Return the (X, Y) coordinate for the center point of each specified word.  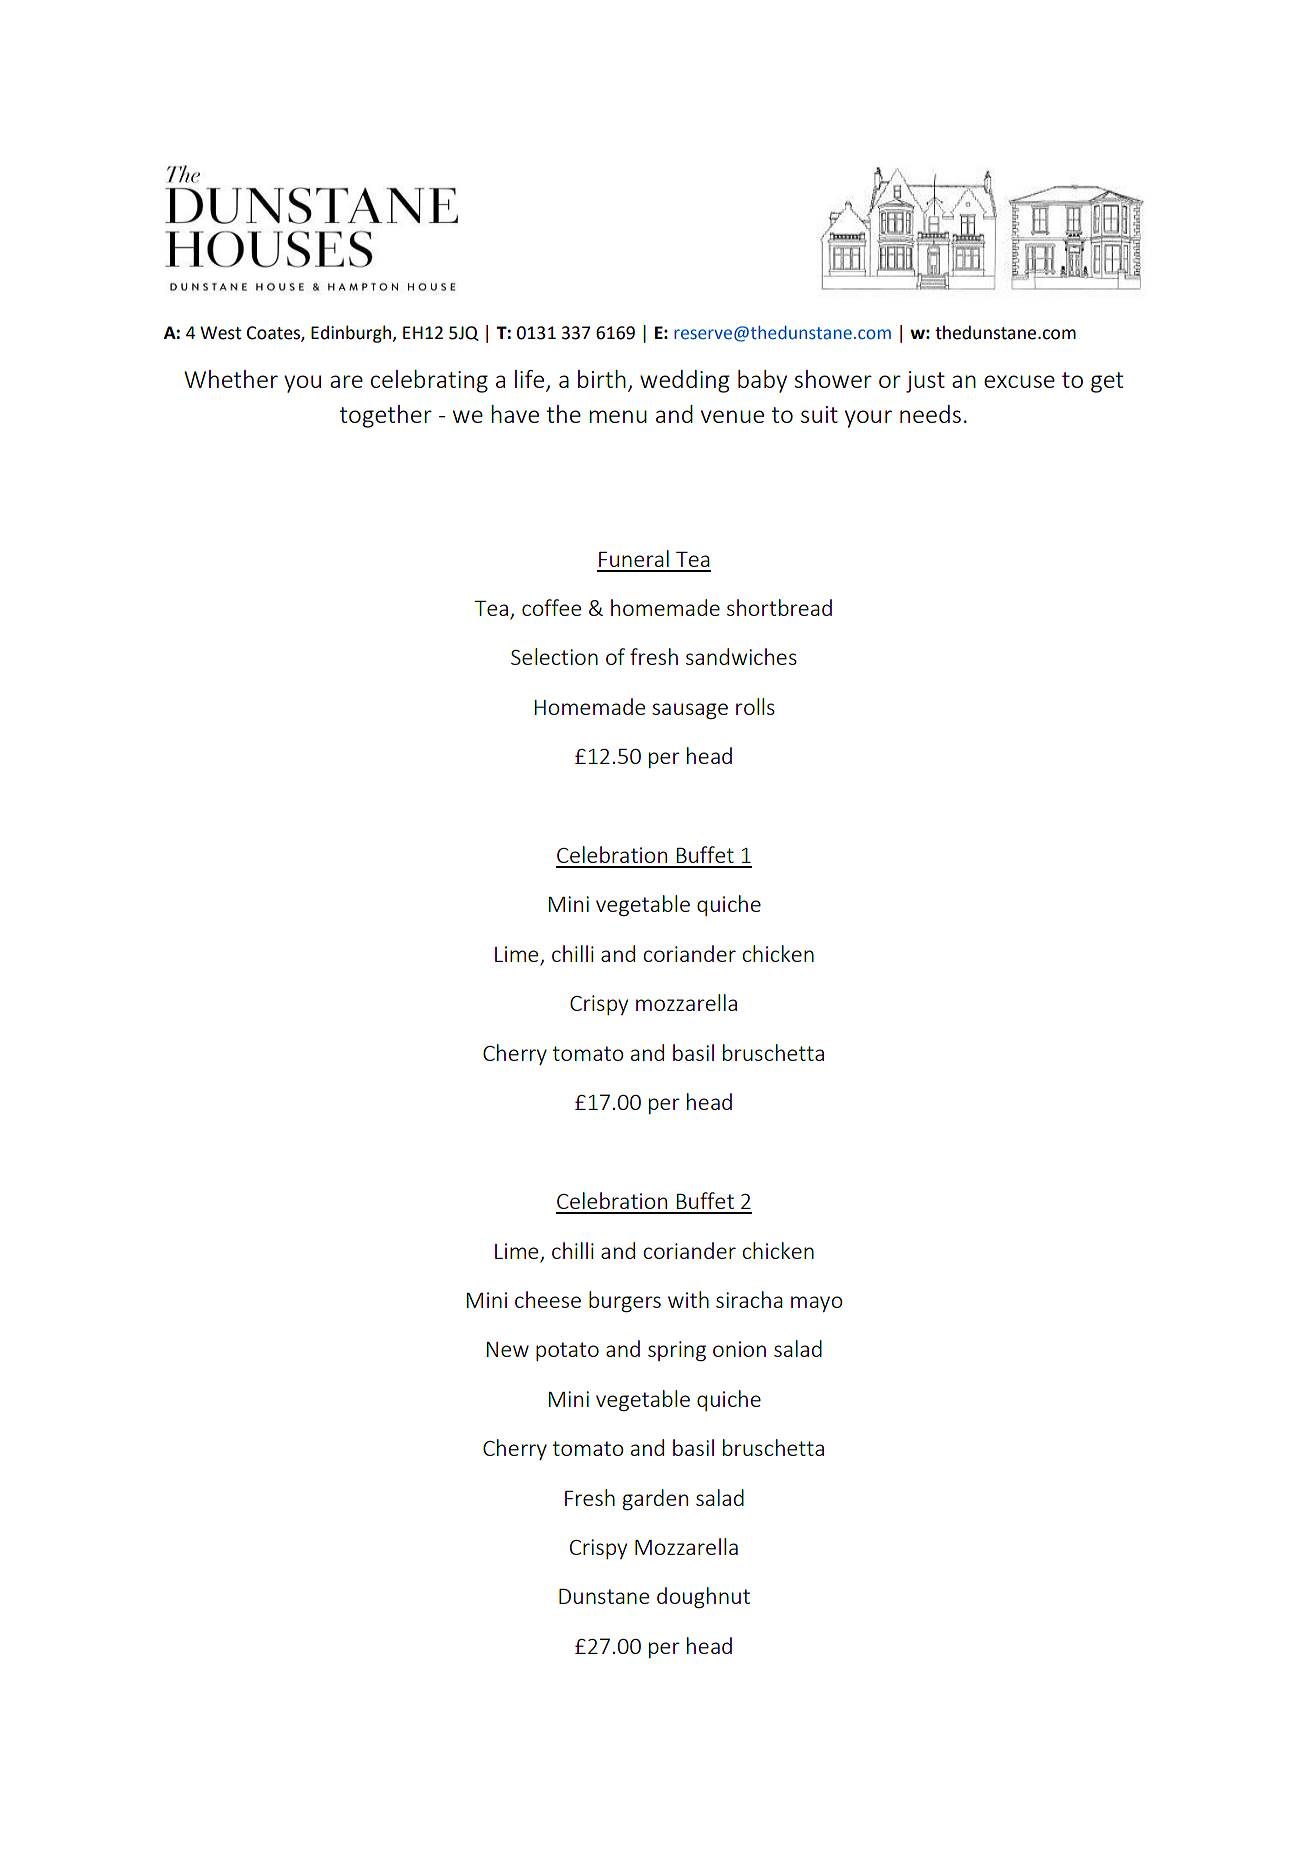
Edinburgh (352, 334)
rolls (755, 706)
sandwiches (741, 656)
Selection (554, 656)
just (925, 382)
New (507, 1349)
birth (602, 379)
